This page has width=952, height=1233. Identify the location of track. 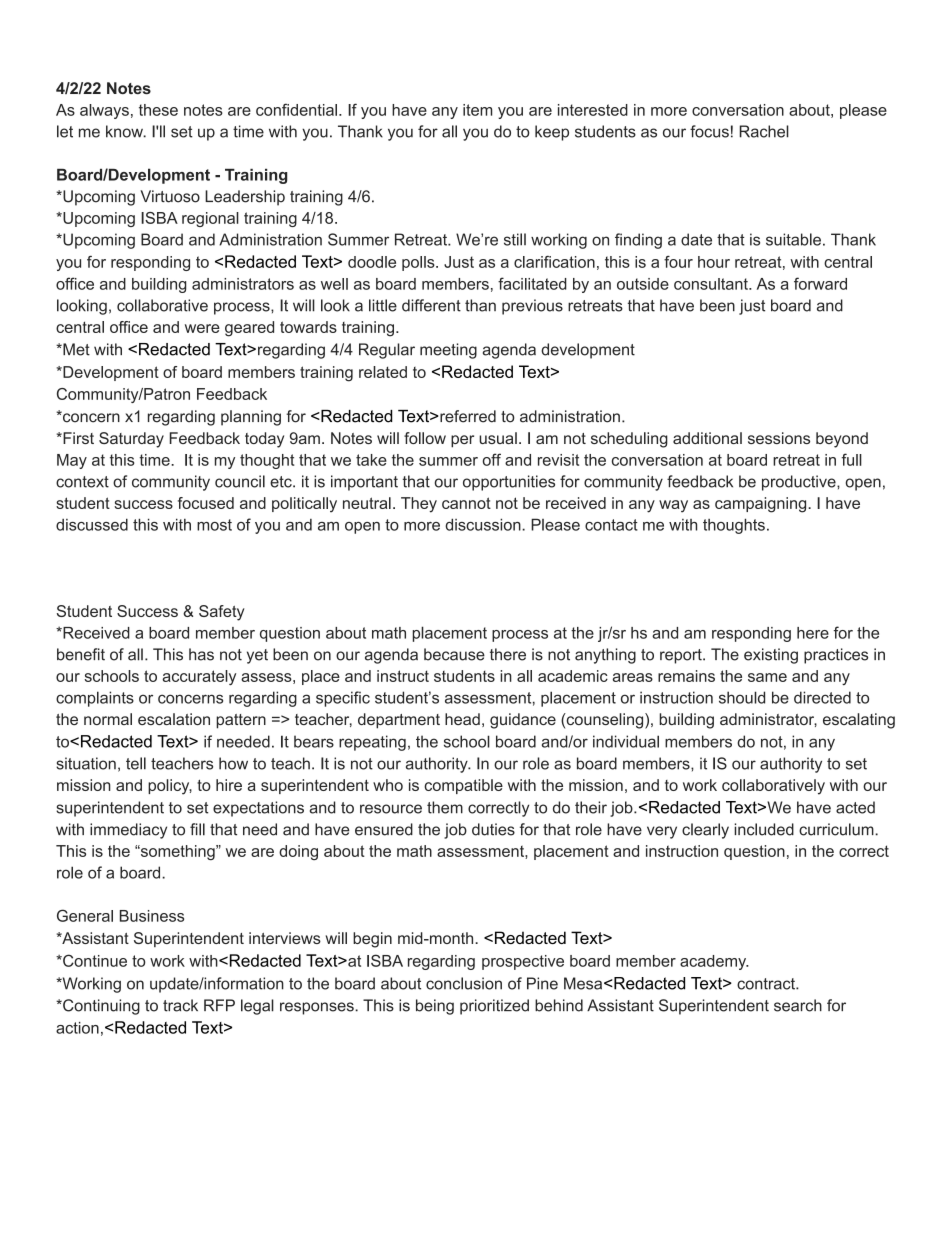
(180, 1005).
